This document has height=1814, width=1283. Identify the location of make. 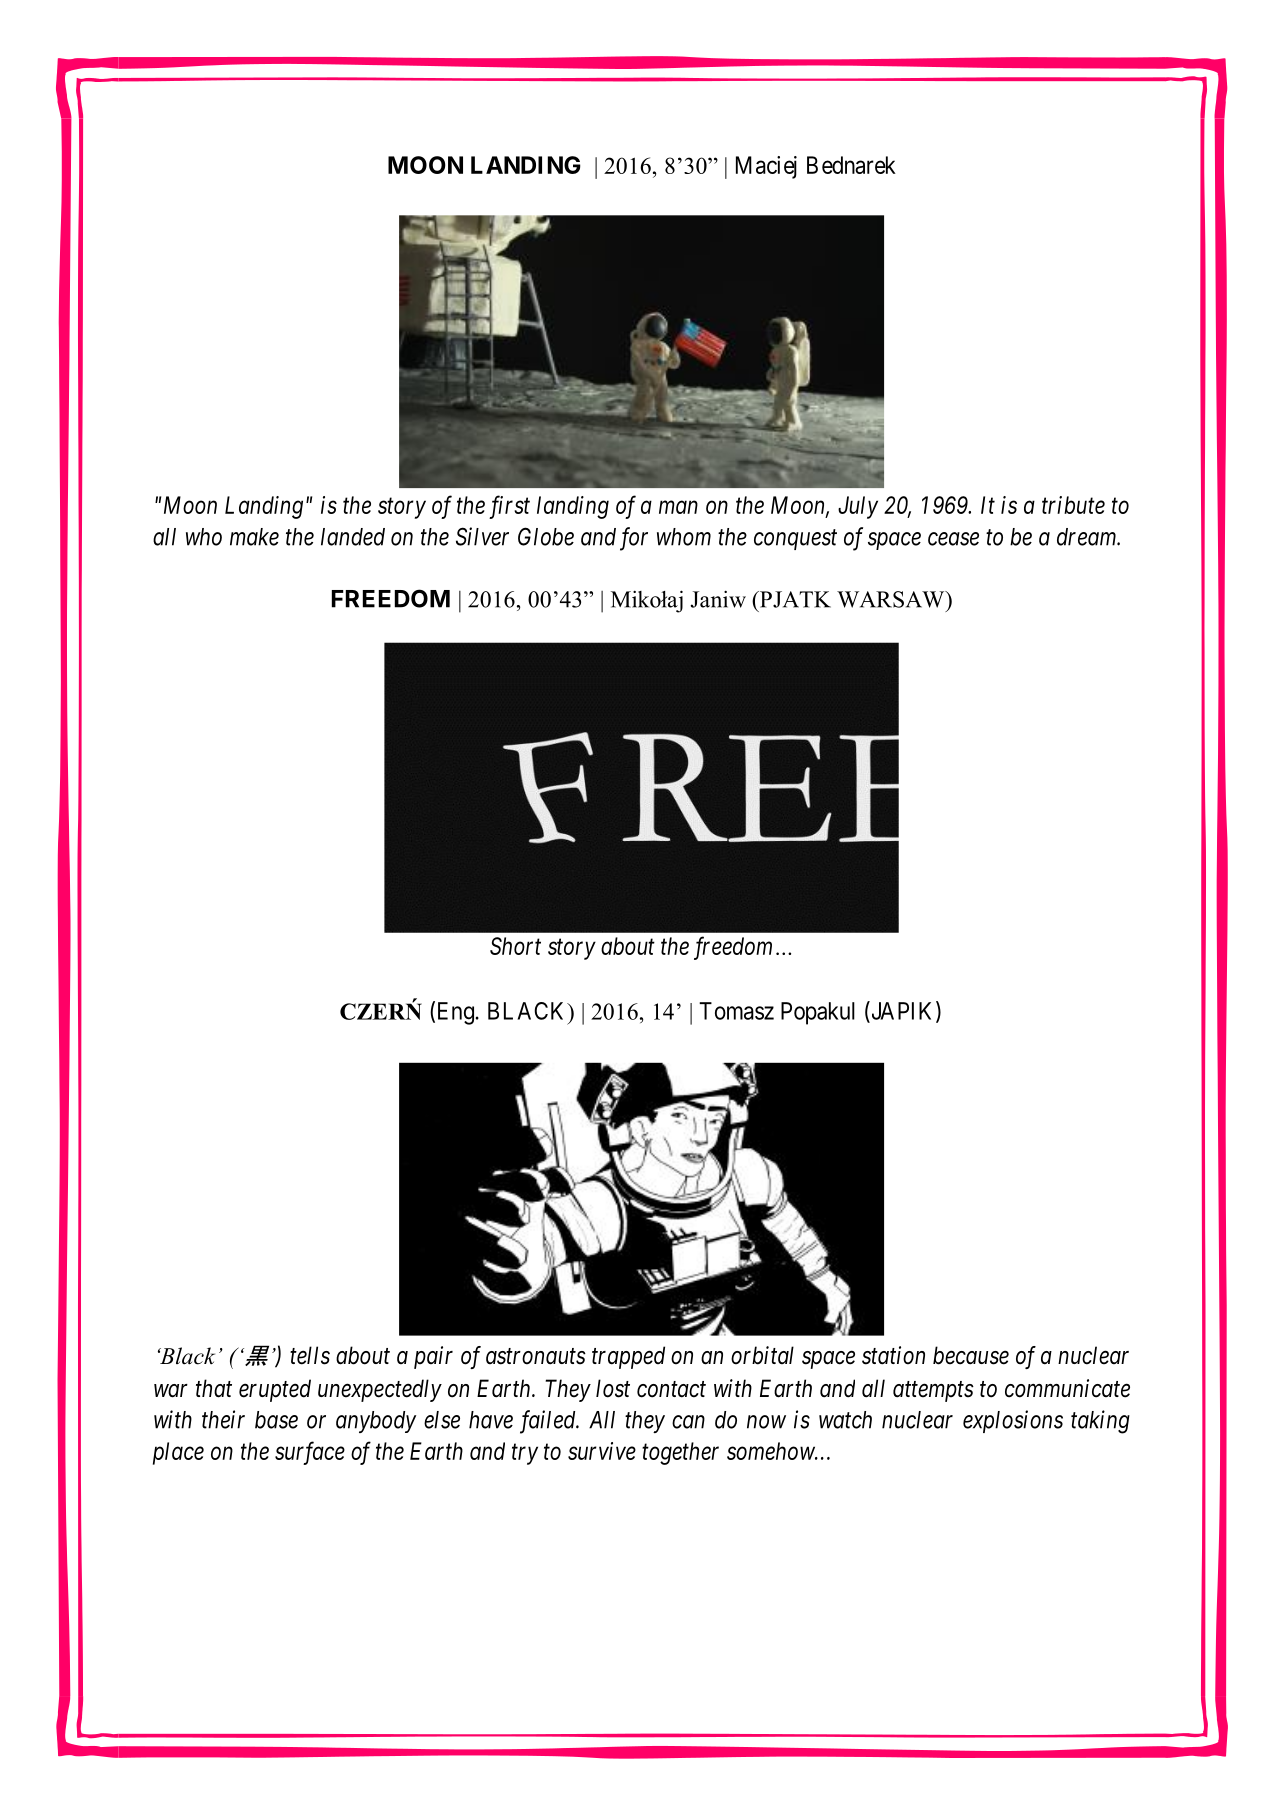
(254, 537).
